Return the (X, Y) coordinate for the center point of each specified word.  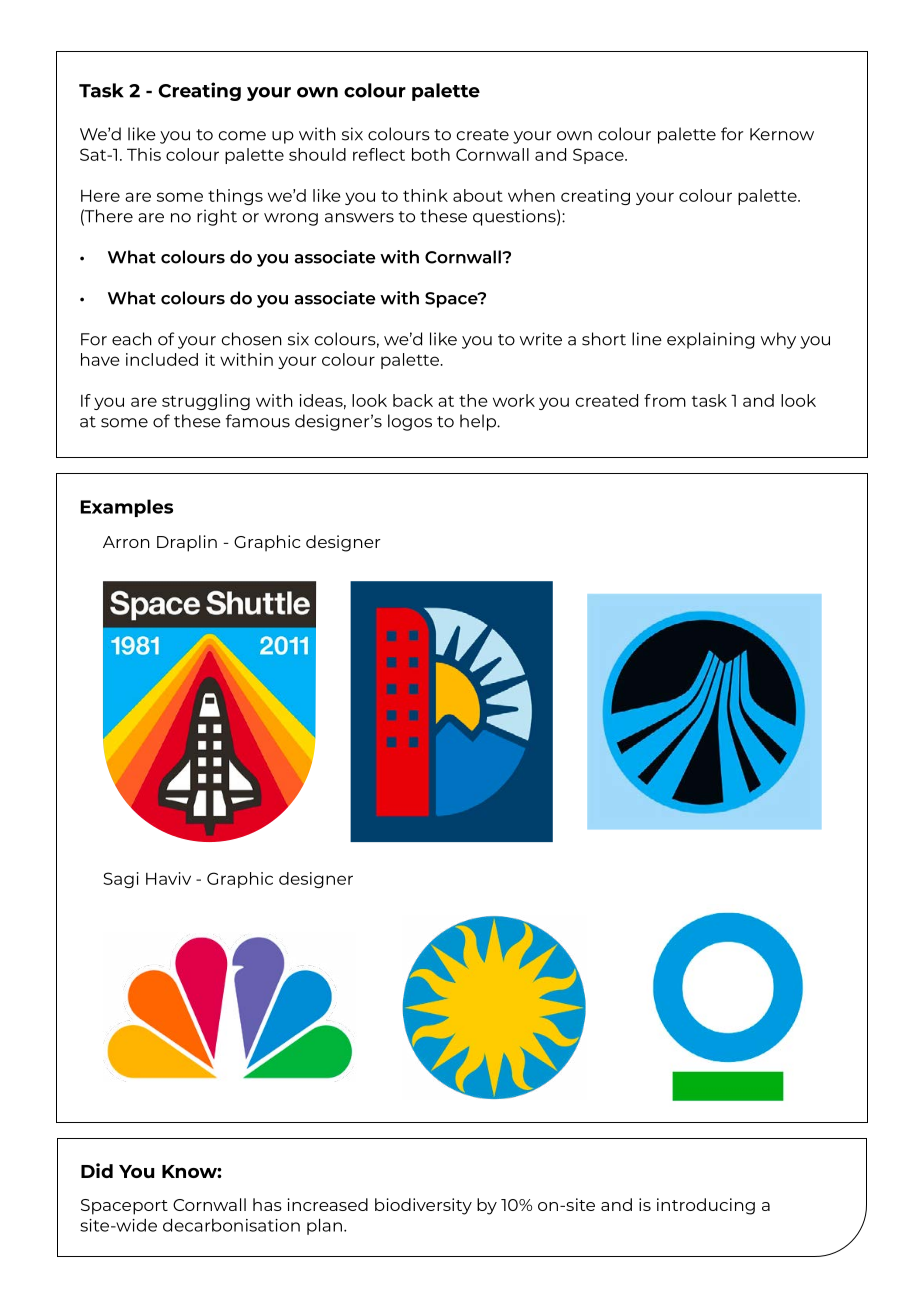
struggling (206, 402)
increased (327, 1204)
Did (97, 1170)
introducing (706, 1206)
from (665, 400)
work (514, 400)
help (479, 422)
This (144, 154)
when (531, 195)
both (431, 154)
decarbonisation (231, 1225)
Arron (126, 542)
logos (410, 422)
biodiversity (423, 1206)
